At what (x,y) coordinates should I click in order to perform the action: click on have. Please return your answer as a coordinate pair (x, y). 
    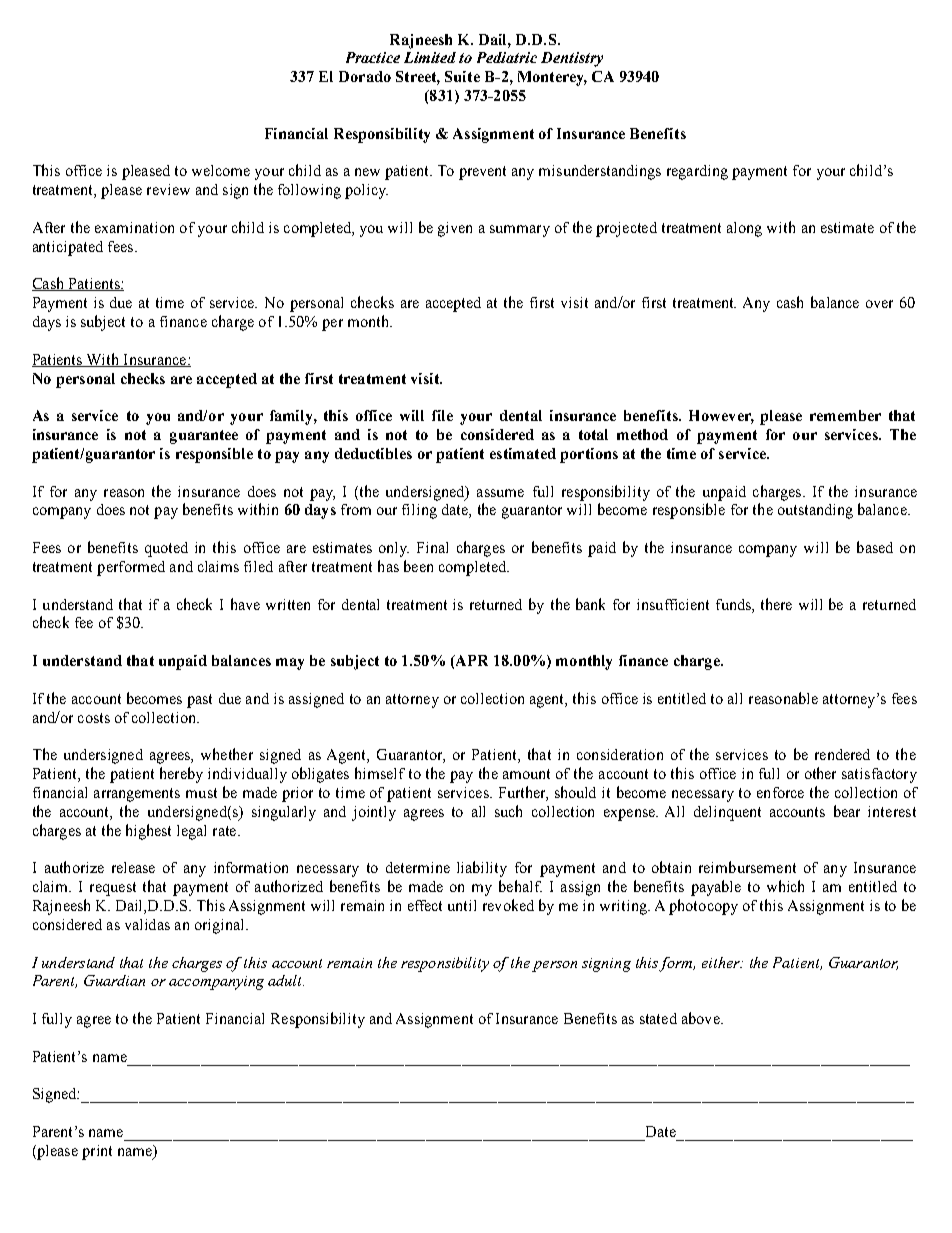
    Looking at the image, I should click on (245, 604).
